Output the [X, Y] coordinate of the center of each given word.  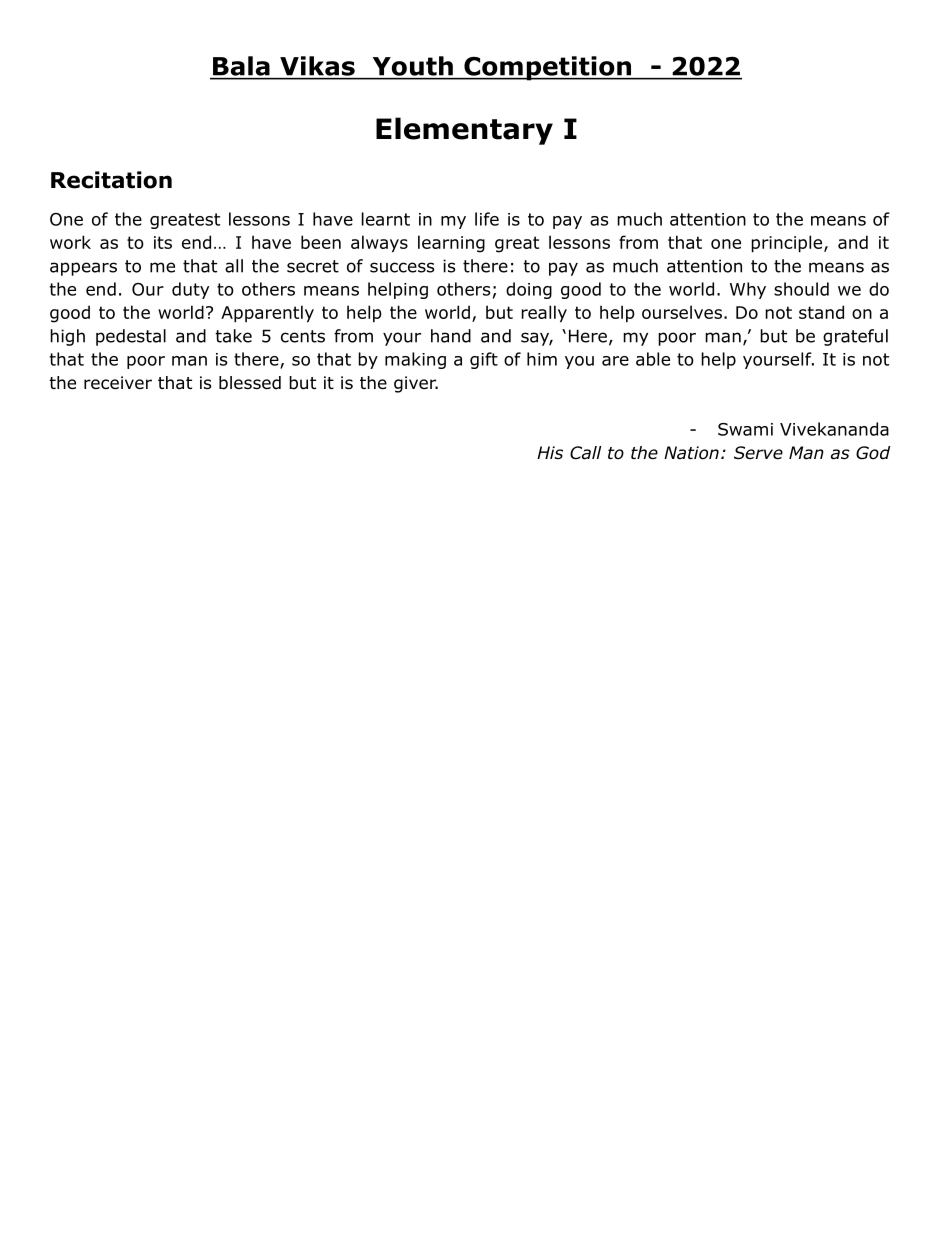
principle [788, 243]
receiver [118, 382]
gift [484, 360]
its [163, 242]
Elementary [464, 131]
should [801, 289]
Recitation [111, 180]
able [653, 359]
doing [529, 290]
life [487, 219]
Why [748, 290]
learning [451, 244]
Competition [548, 68]
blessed [250, 383]
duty [190, 290]
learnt [386, 219]
